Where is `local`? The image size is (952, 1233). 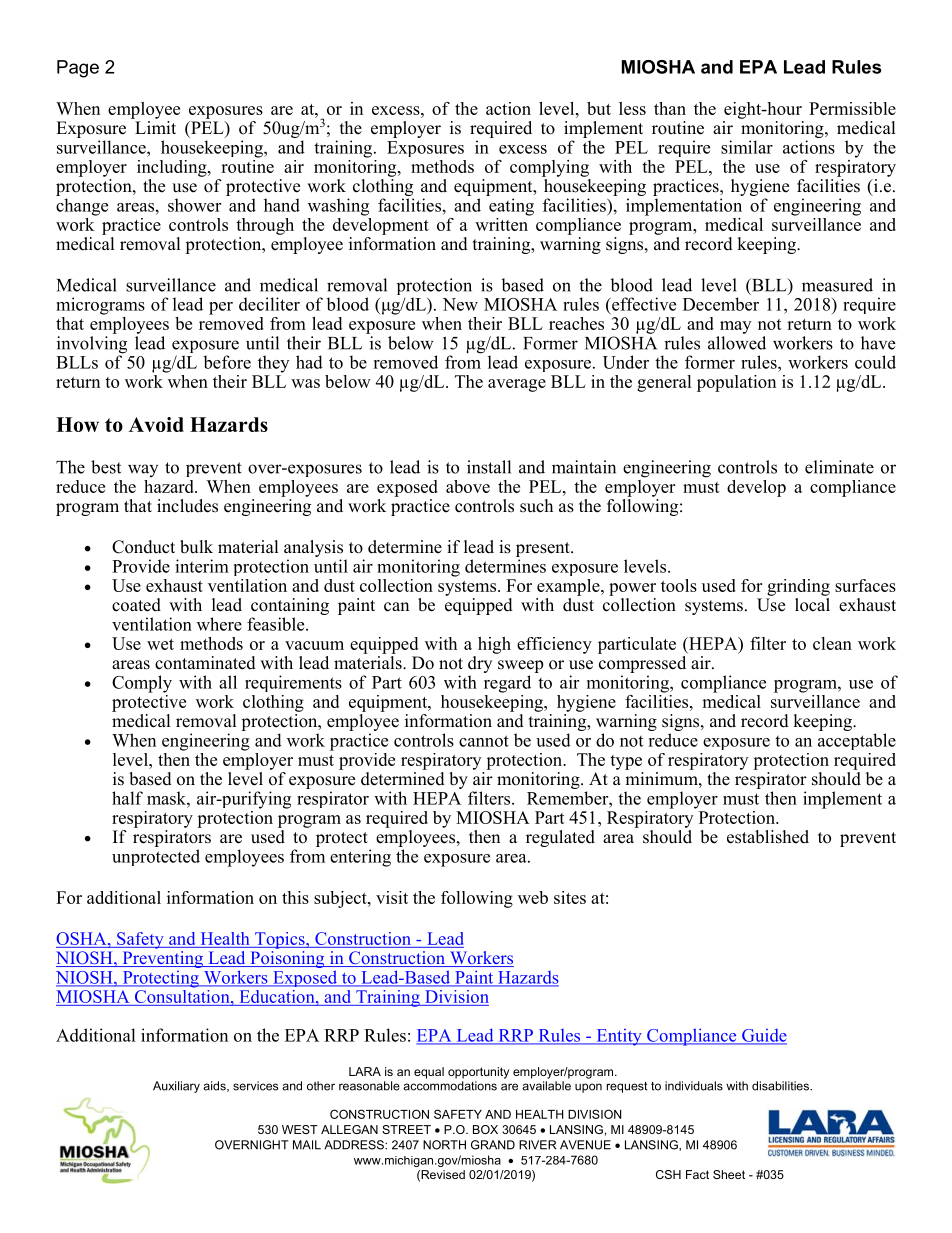 local is located at coordinates (812, 603).
